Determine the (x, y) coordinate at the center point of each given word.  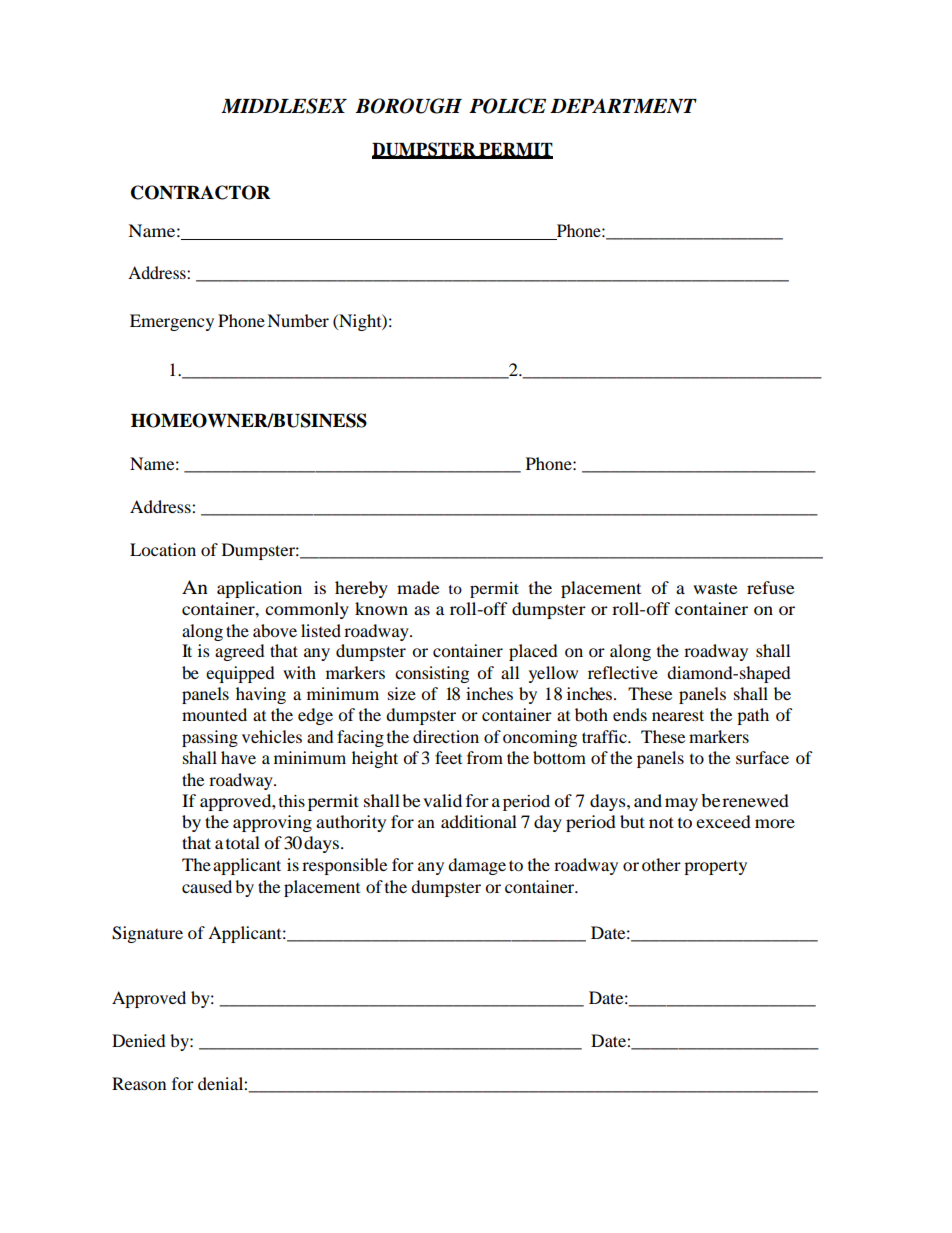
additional (479, 821)
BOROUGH (408, 106)
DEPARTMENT (623, 106)
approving (272, 823)
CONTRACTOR (201, 192)
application (259, 589)
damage (477, 866)
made (418, 587)
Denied (139, 1040)
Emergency (172, 322)
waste (715, 588)
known (381, 608)
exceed (723, 821)
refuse (771, 587)
